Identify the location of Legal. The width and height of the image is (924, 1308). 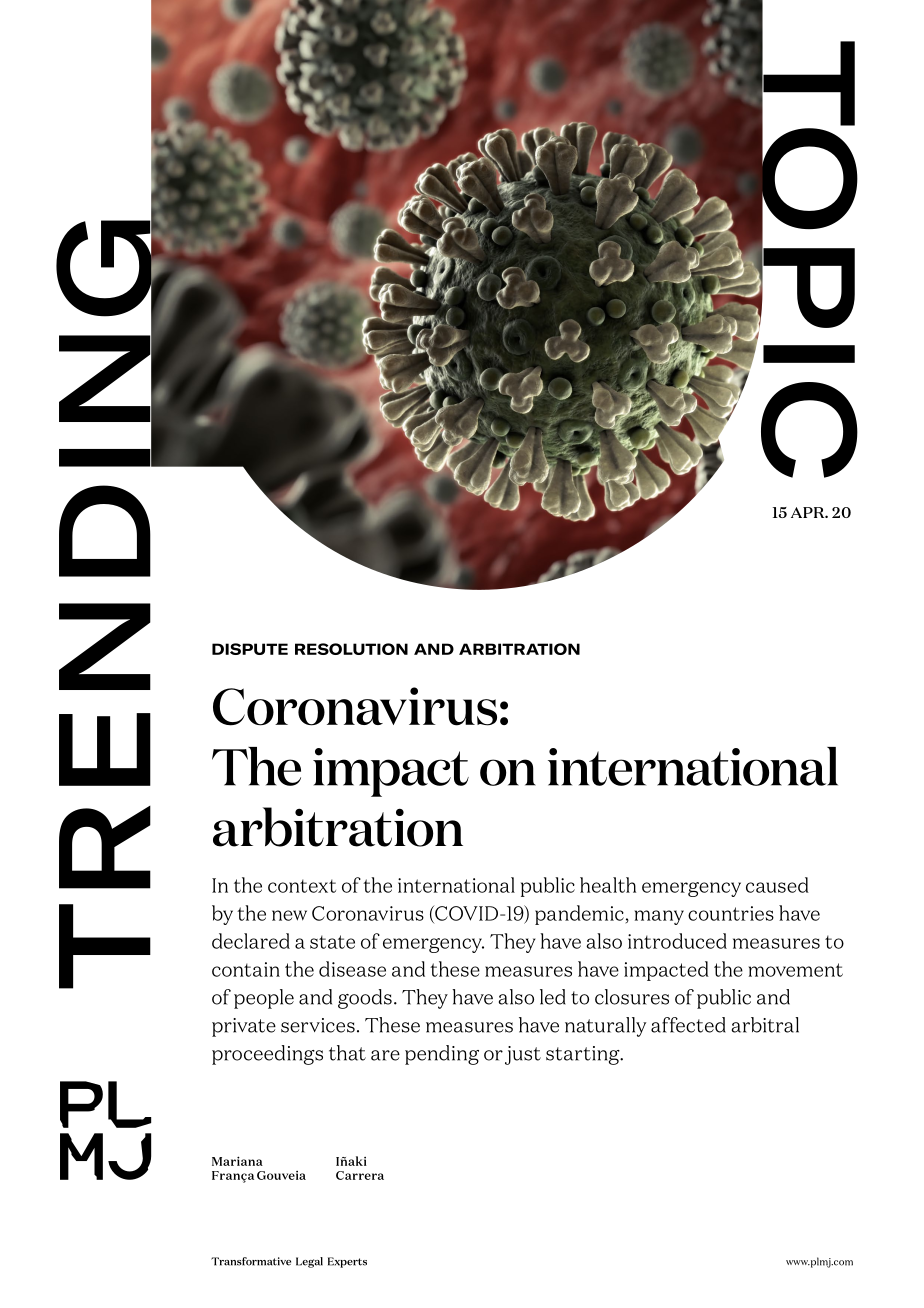
(309, 1262).
